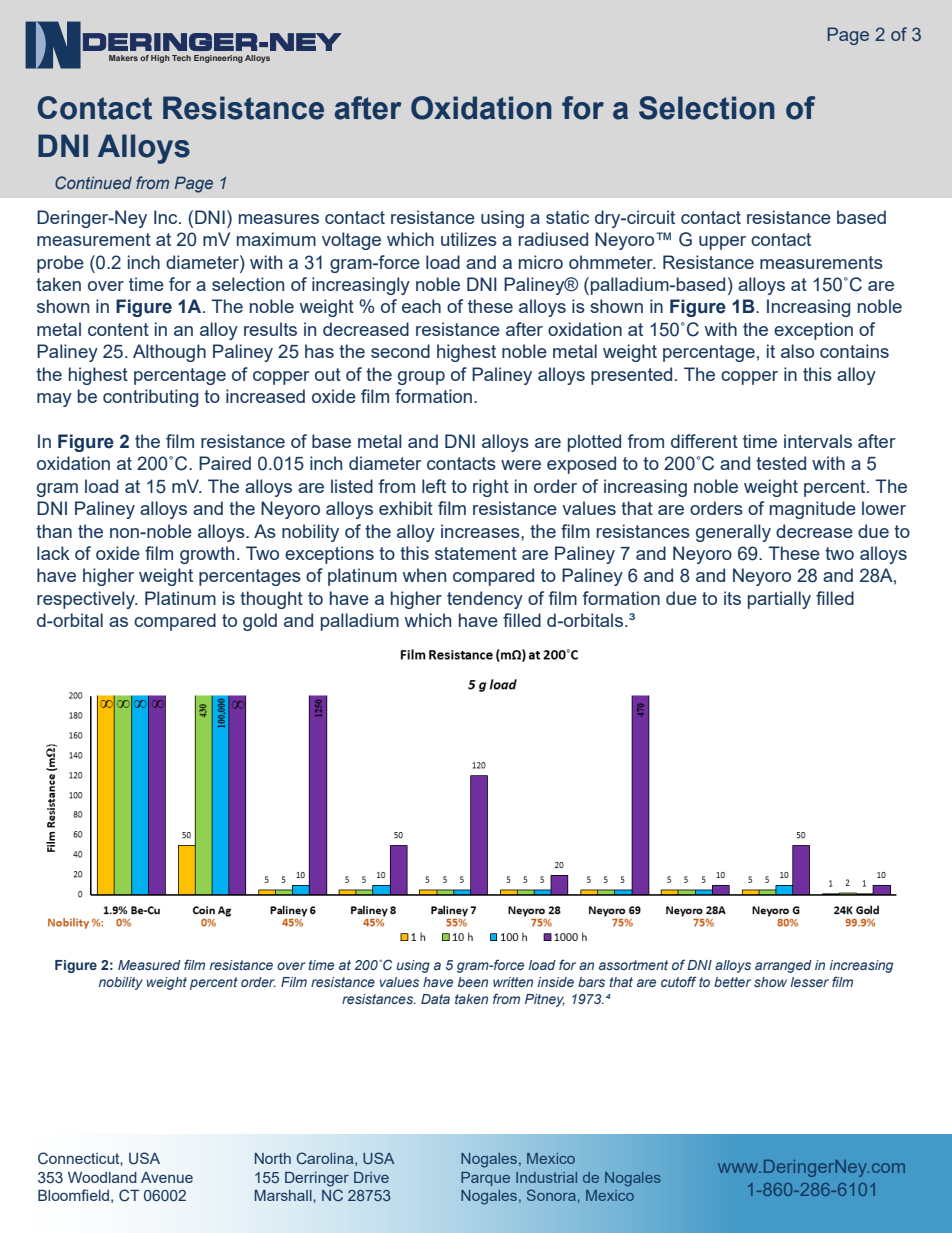 This document has width=952, height=1233. Describe the element at coordinates (169, 353) in the document. I see `Although` at that location.
